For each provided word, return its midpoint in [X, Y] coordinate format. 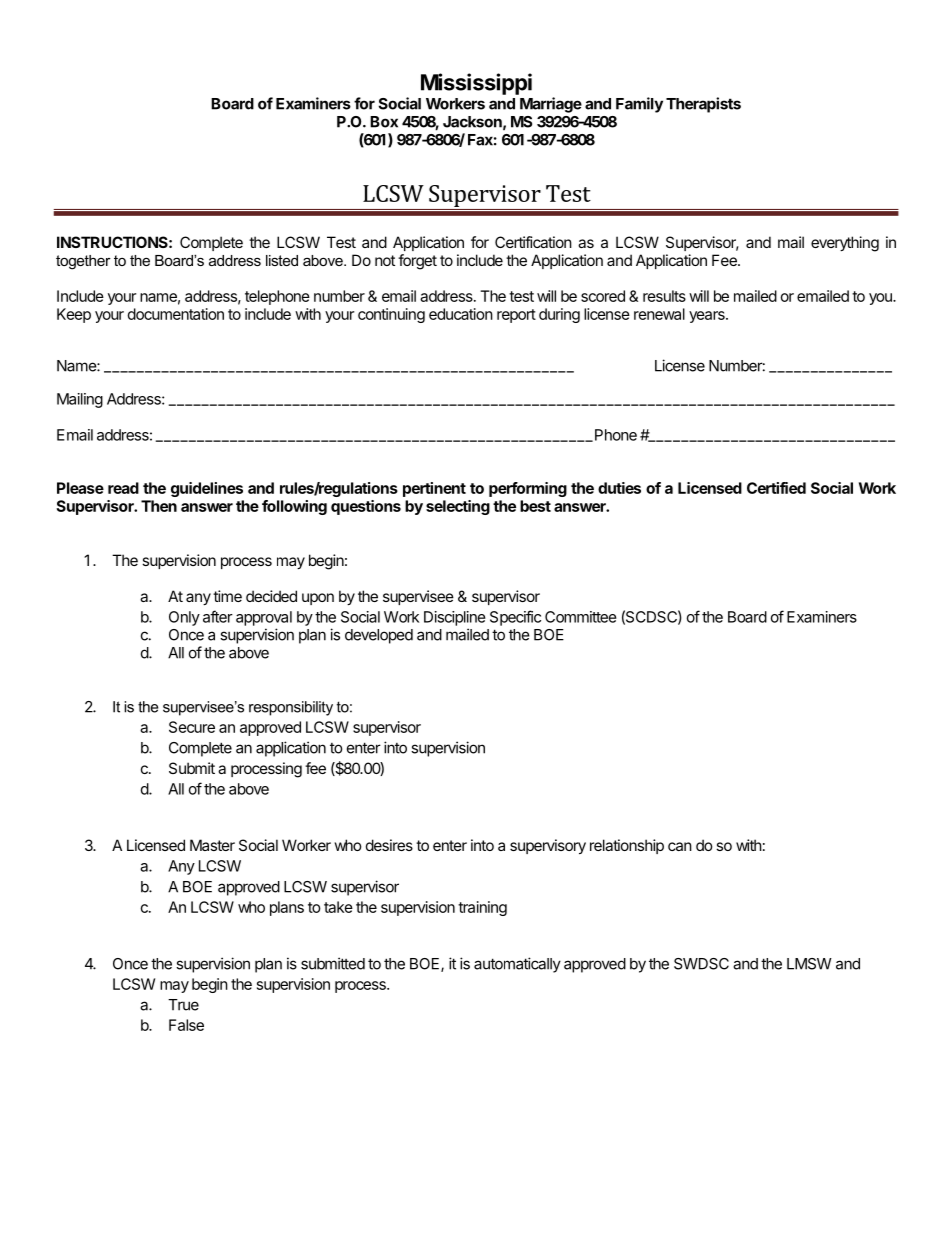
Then [159, 506]
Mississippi [476, 84]
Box [384, 122]
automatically [517, 965]
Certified [776, 488]
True [183, 1005]
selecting [458, 507]
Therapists [703, 105]
